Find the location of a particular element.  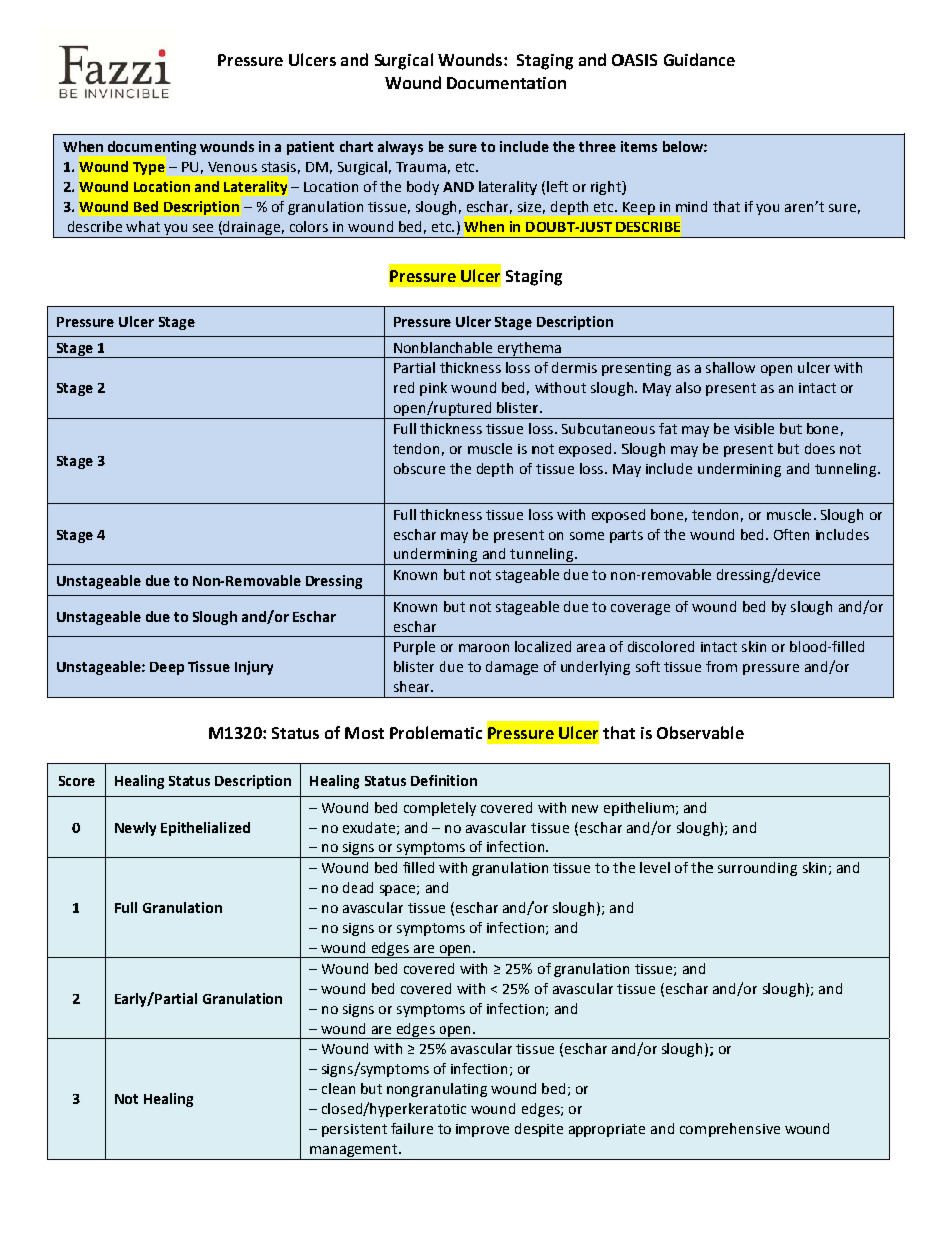

failure is located at coordinates (412, 1128).
